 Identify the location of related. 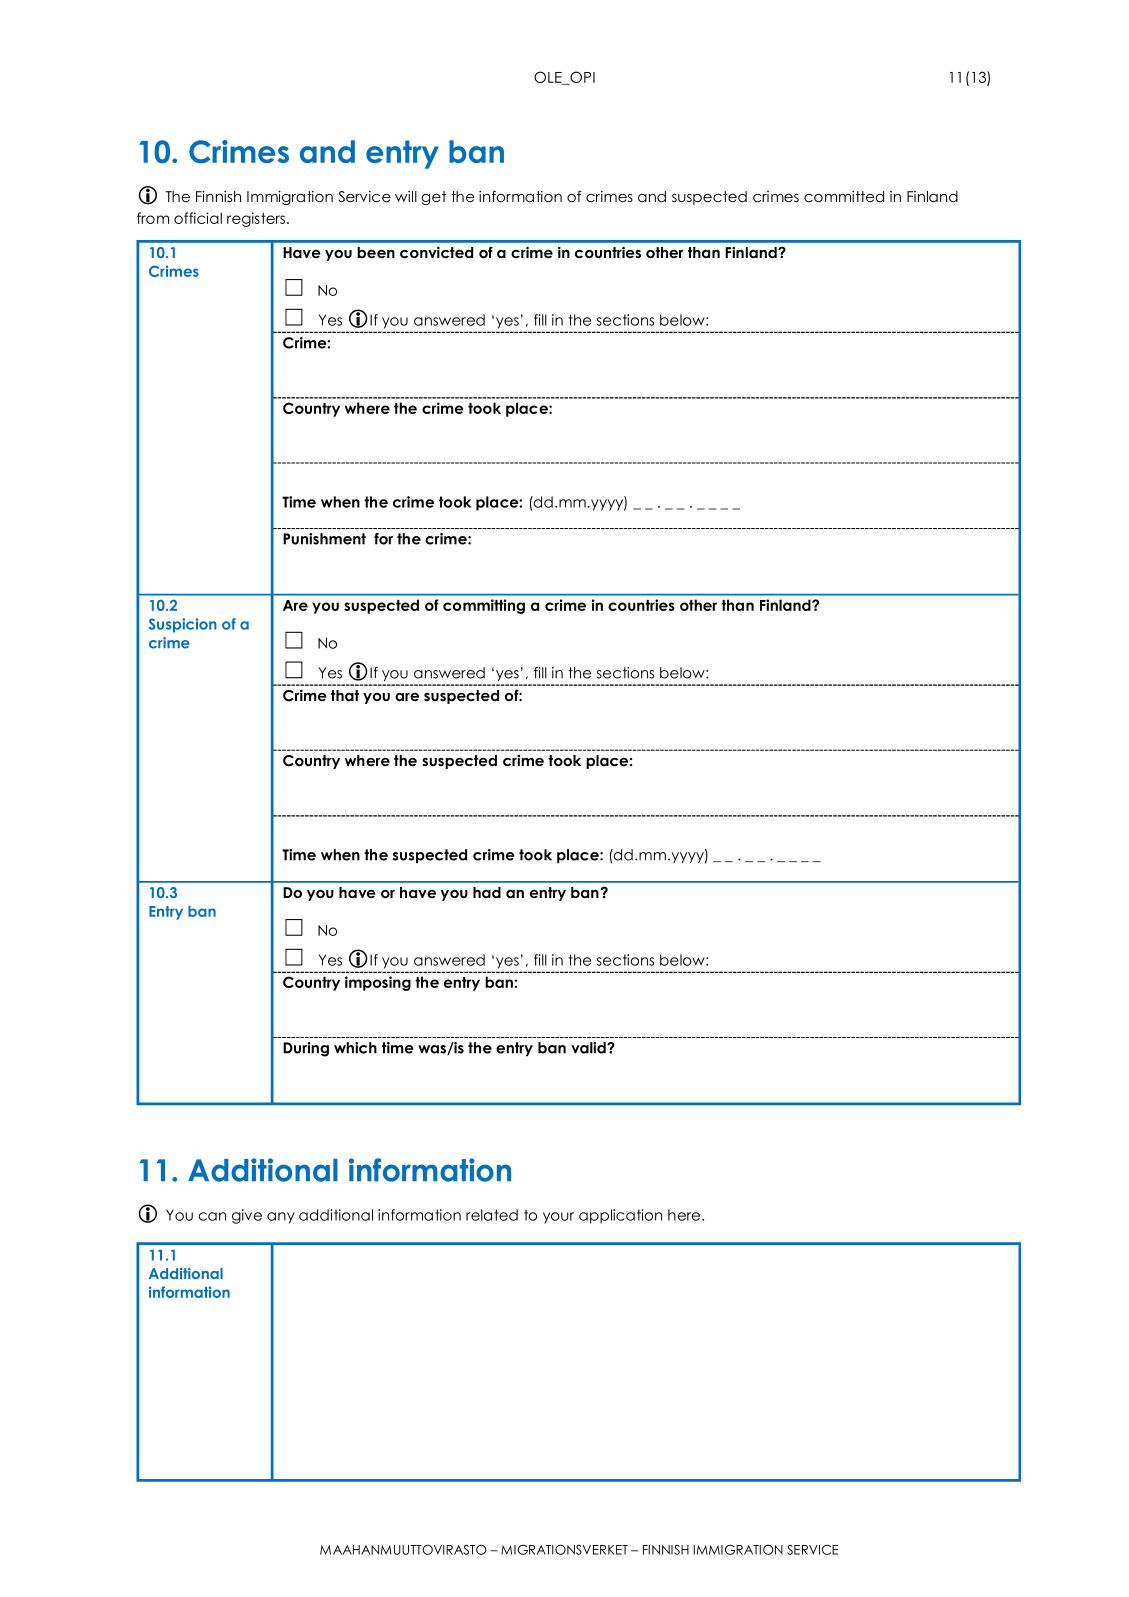
(492, 1215).
